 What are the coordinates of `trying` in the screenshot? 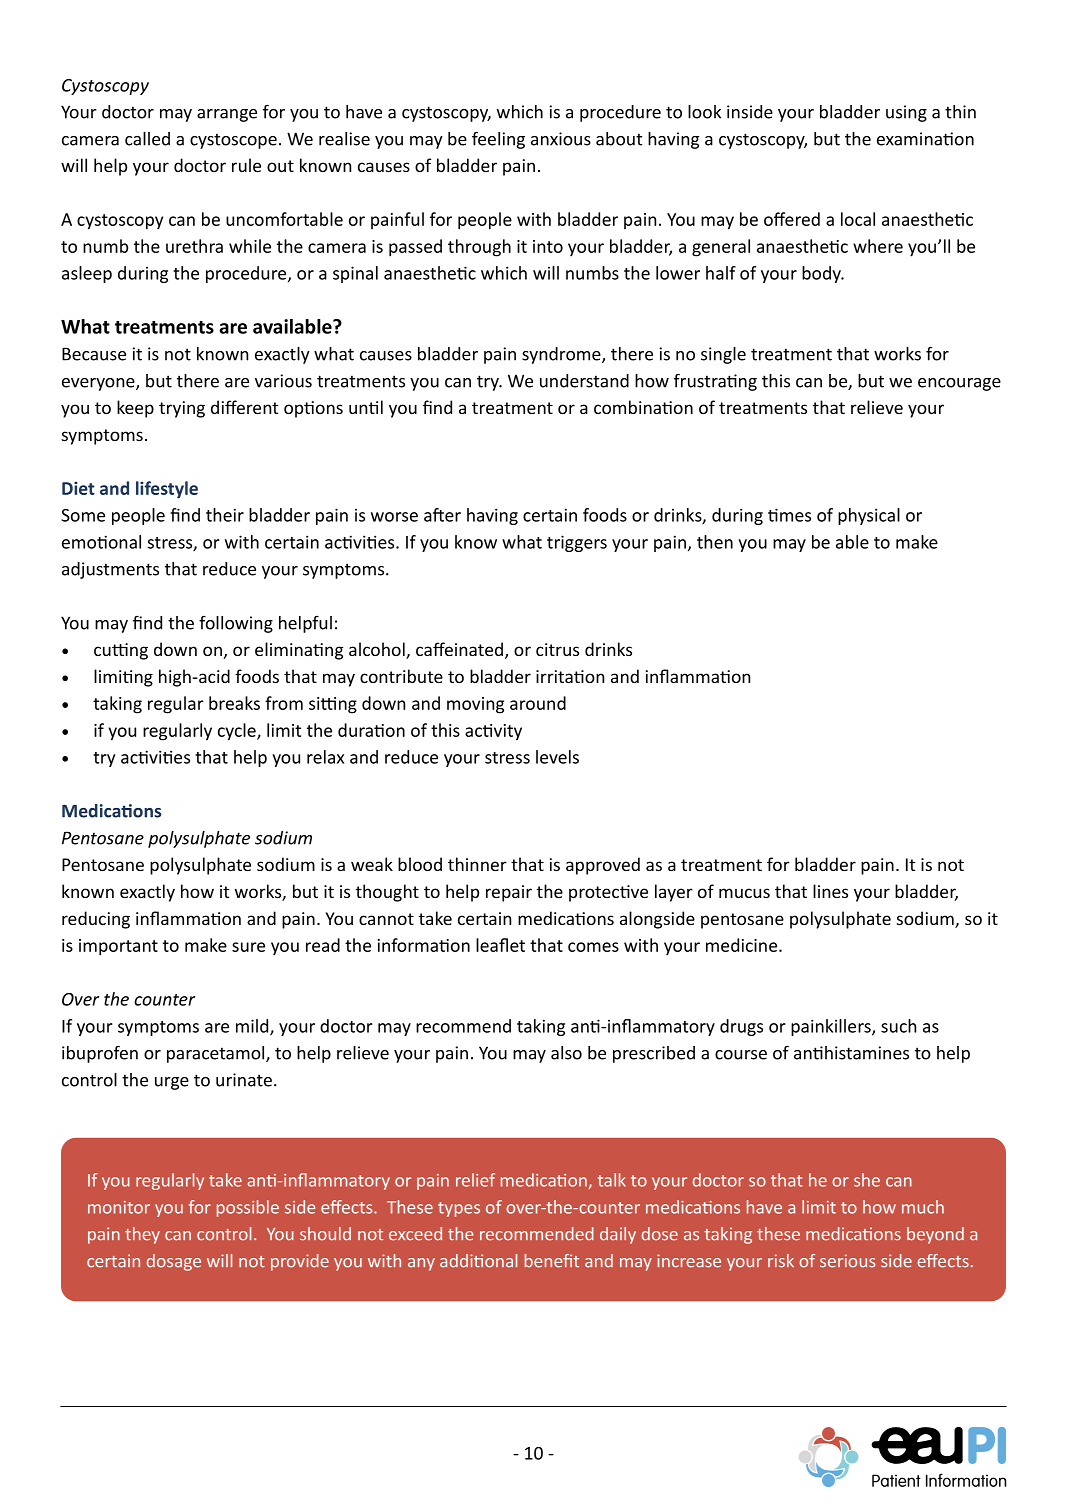 It's located at (182, 409).
